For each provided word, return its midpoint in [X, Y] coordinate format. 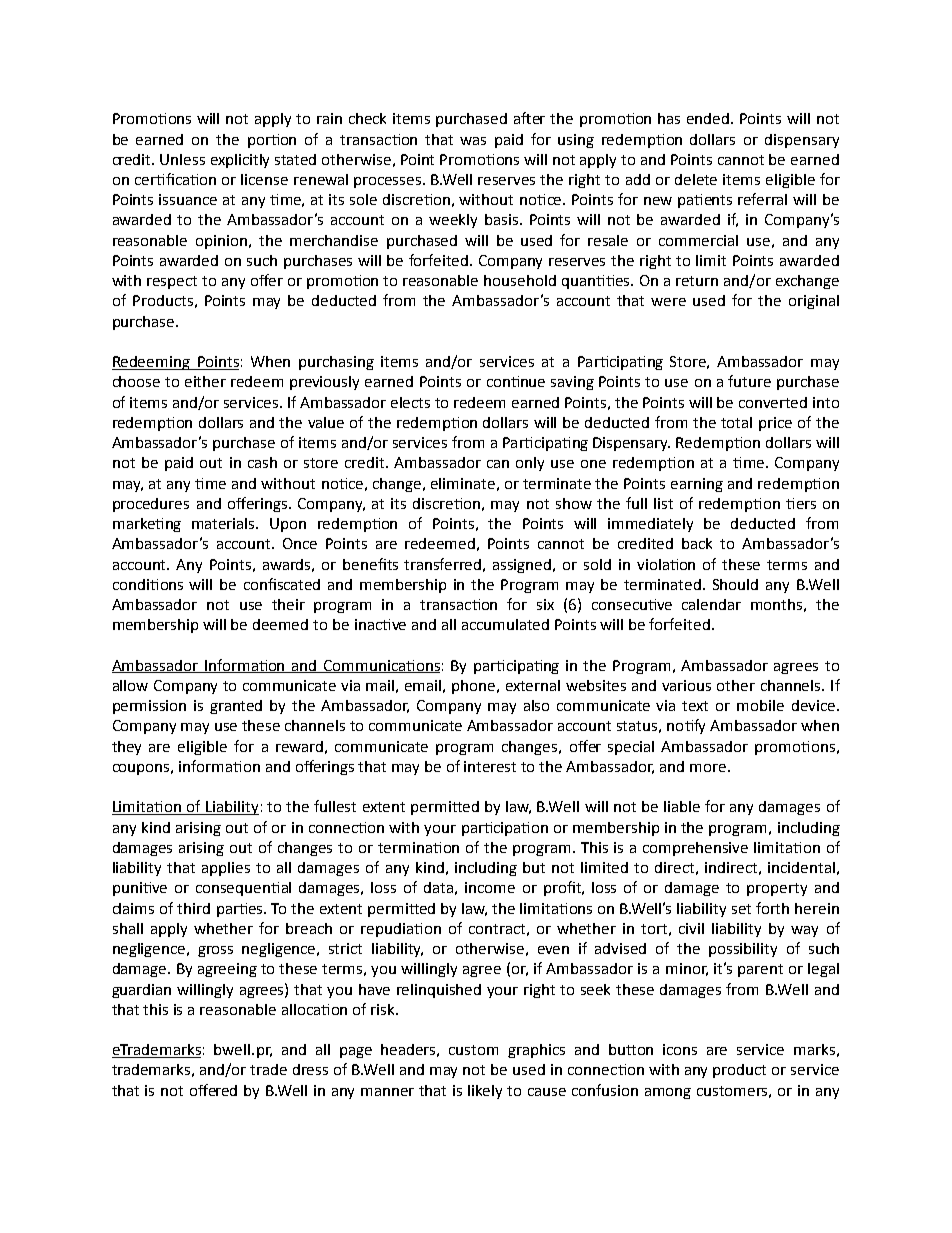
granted [236, 707]
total [736, 422]
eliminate [463, 483]
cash [262, 462]
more [709, 768]
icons [680, 1049]
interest [490, 766]
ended [709, 118]
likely [485, 1092]
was [473, 141]
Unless [182, 159]
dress [310, 1069]
